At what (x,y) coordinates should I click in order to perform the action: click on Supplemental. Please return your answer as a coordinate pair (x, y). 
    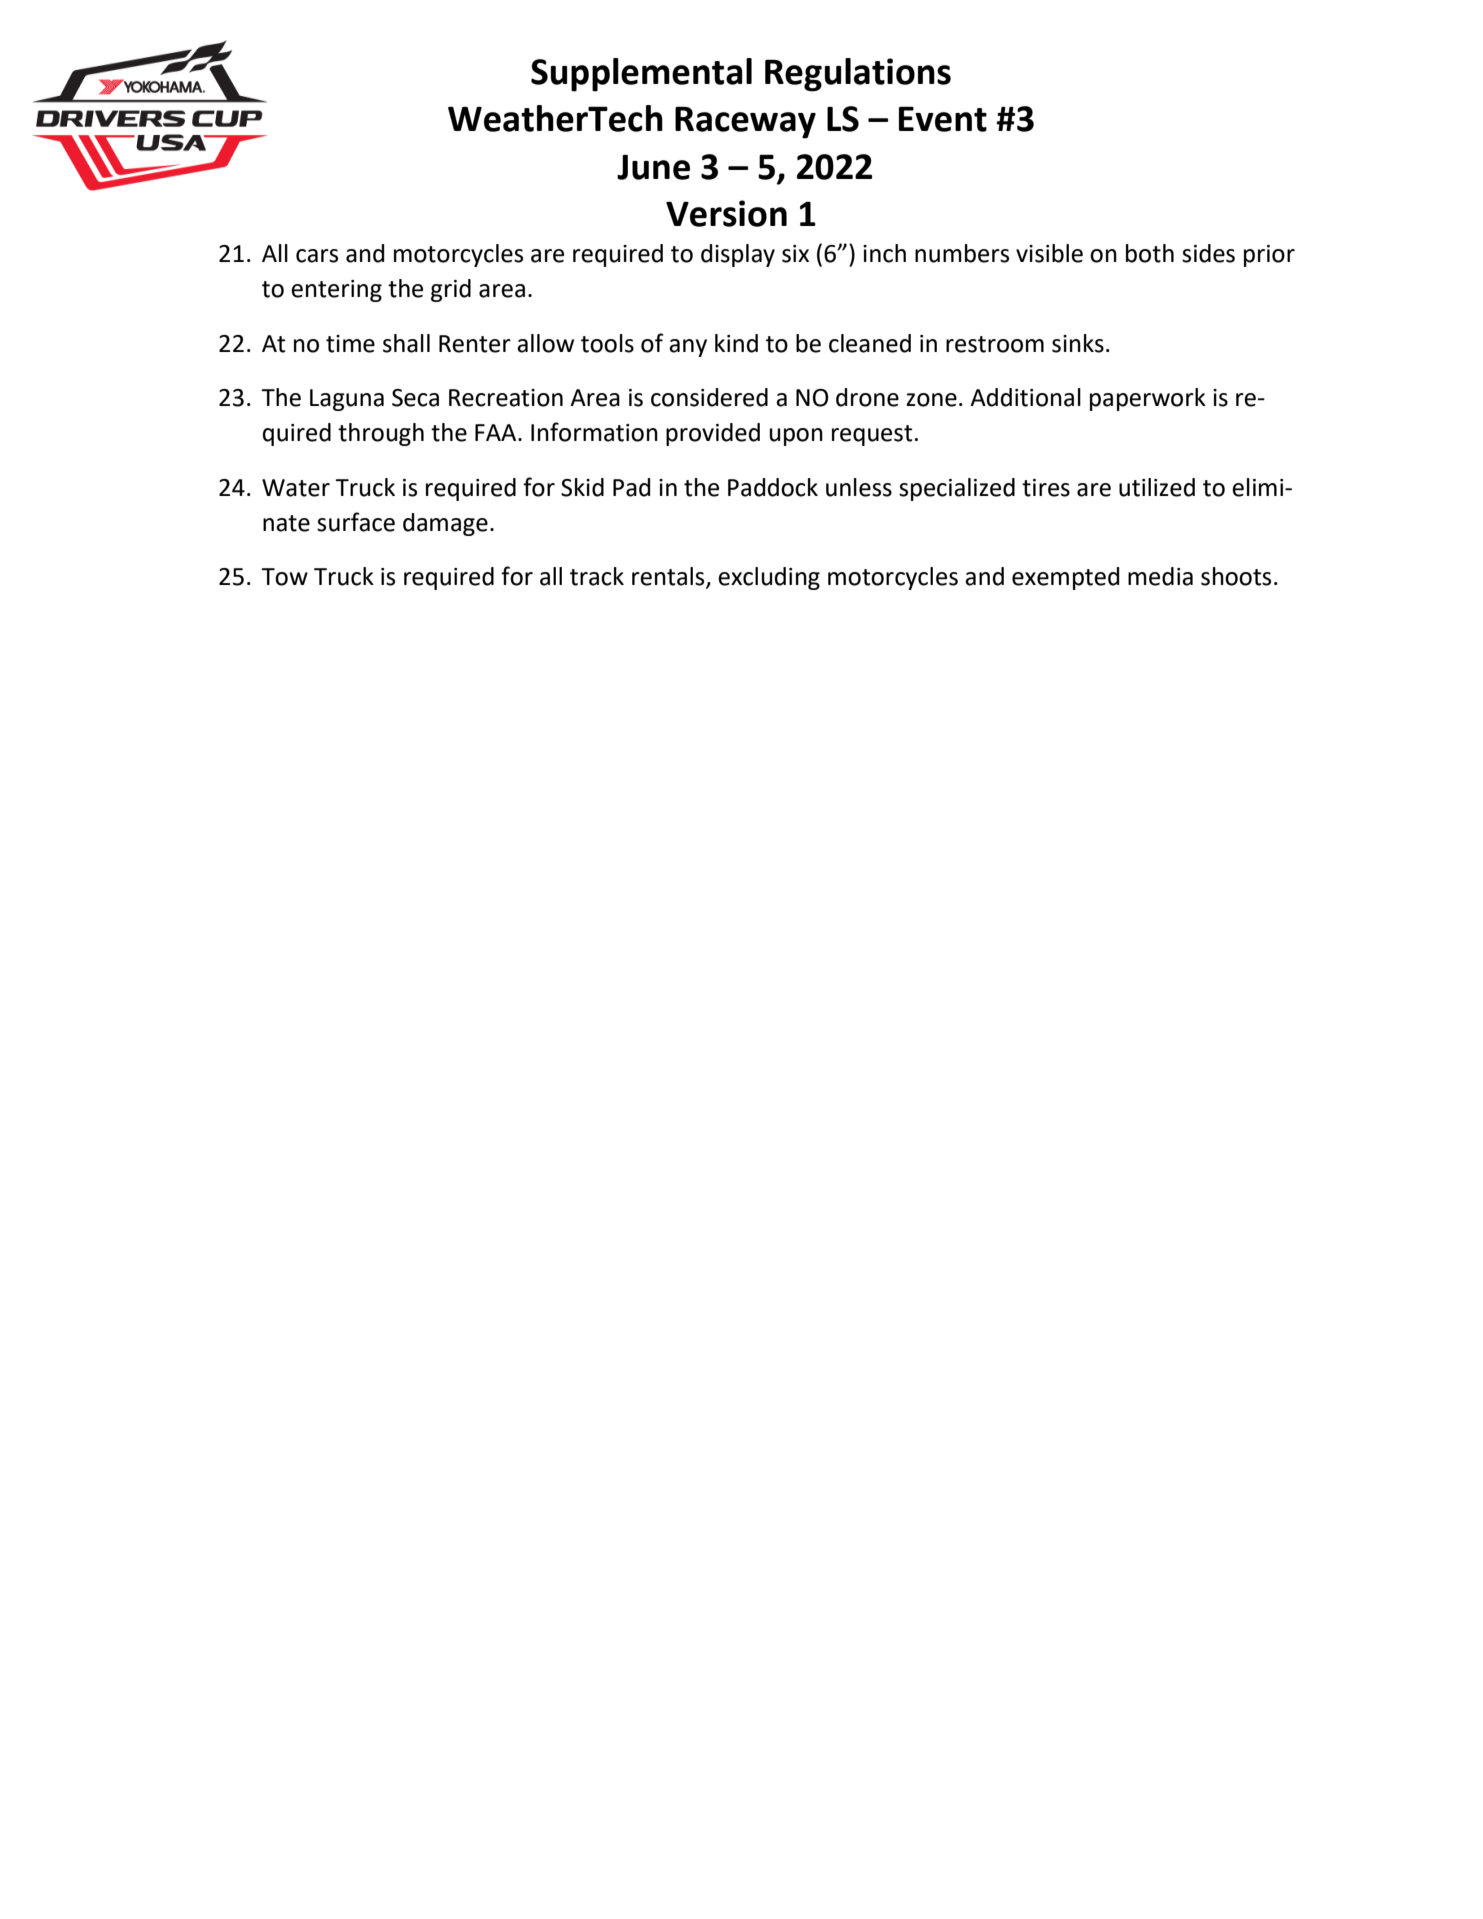
    Looking at the image, I should click on (641, 75).
